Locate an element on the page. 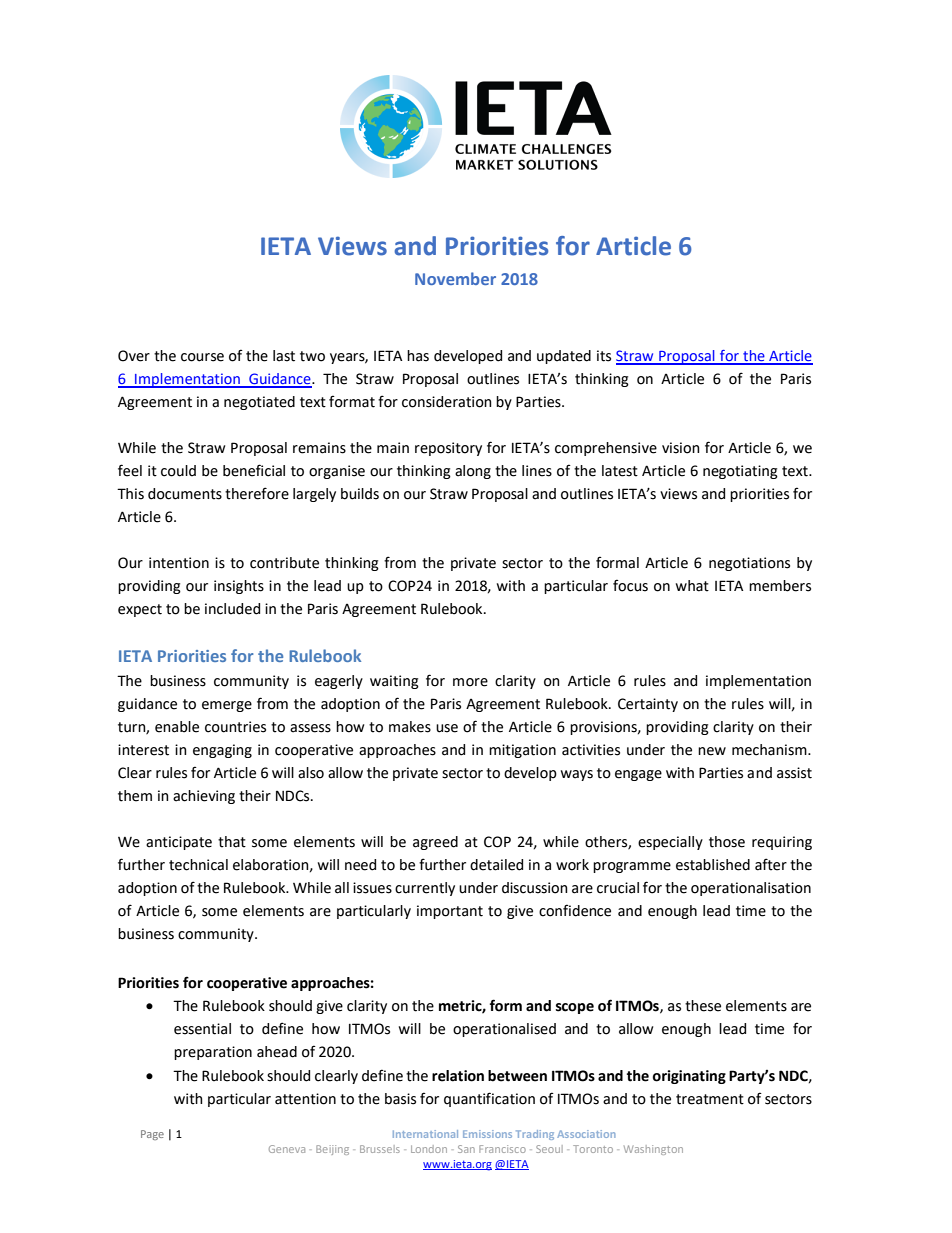 The height and width of the page is (1233, 952). what is located at coordinates (692, 586).
